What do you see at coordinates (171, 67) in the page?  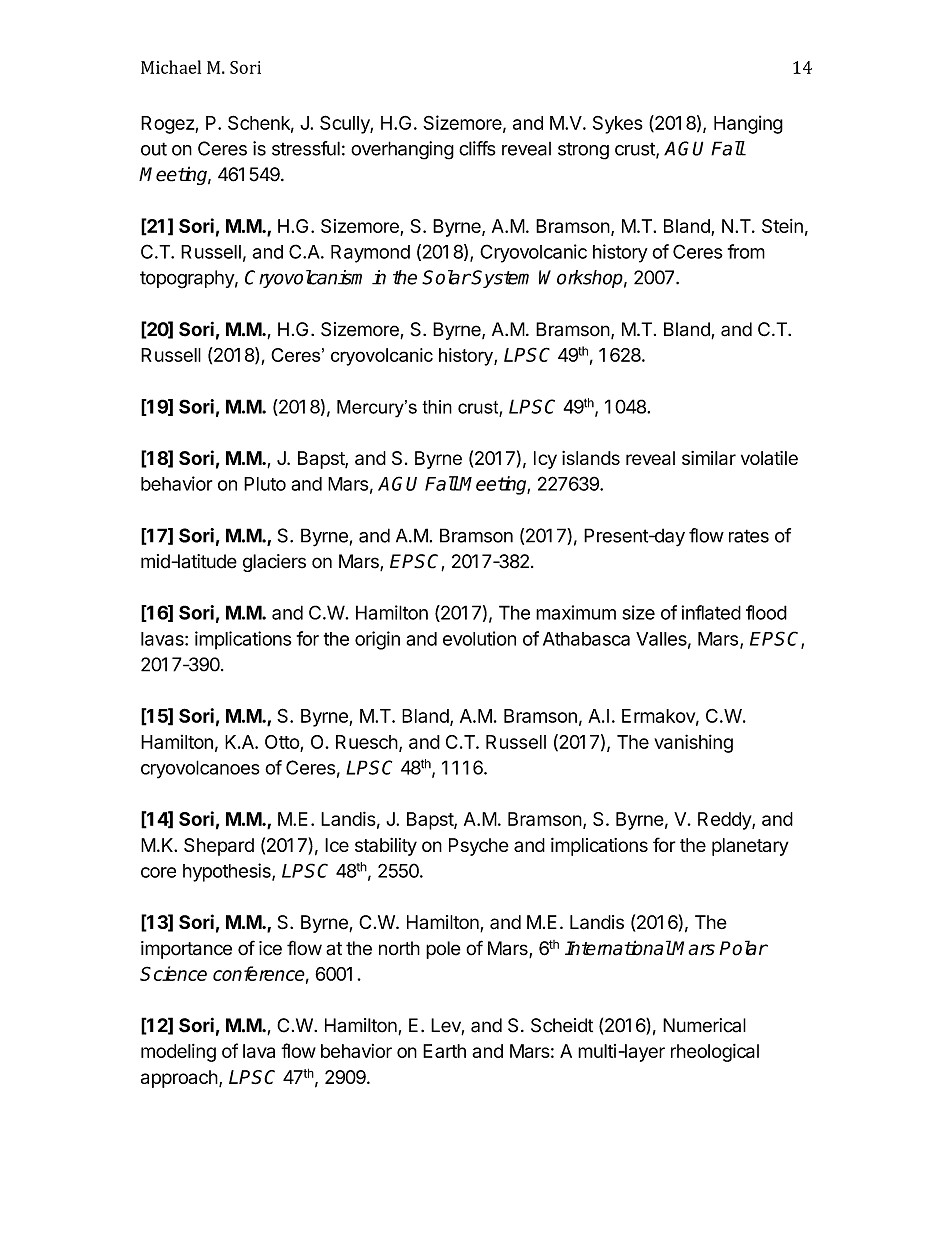 I see `Michael` at bounding box center [171, 67].
